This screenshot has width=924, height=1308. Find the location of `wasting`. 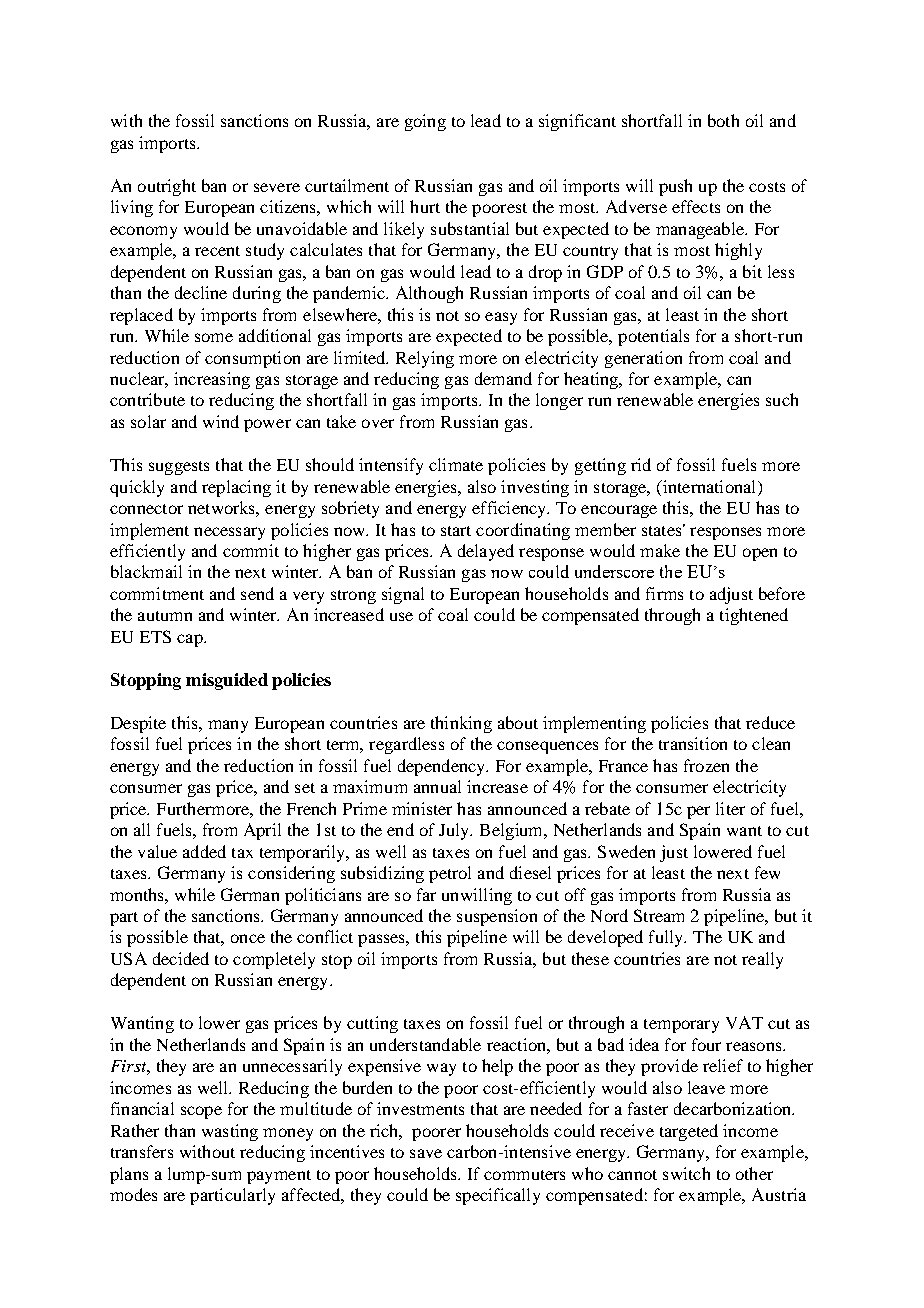

wasting is located at coordinates (230, 1132).
